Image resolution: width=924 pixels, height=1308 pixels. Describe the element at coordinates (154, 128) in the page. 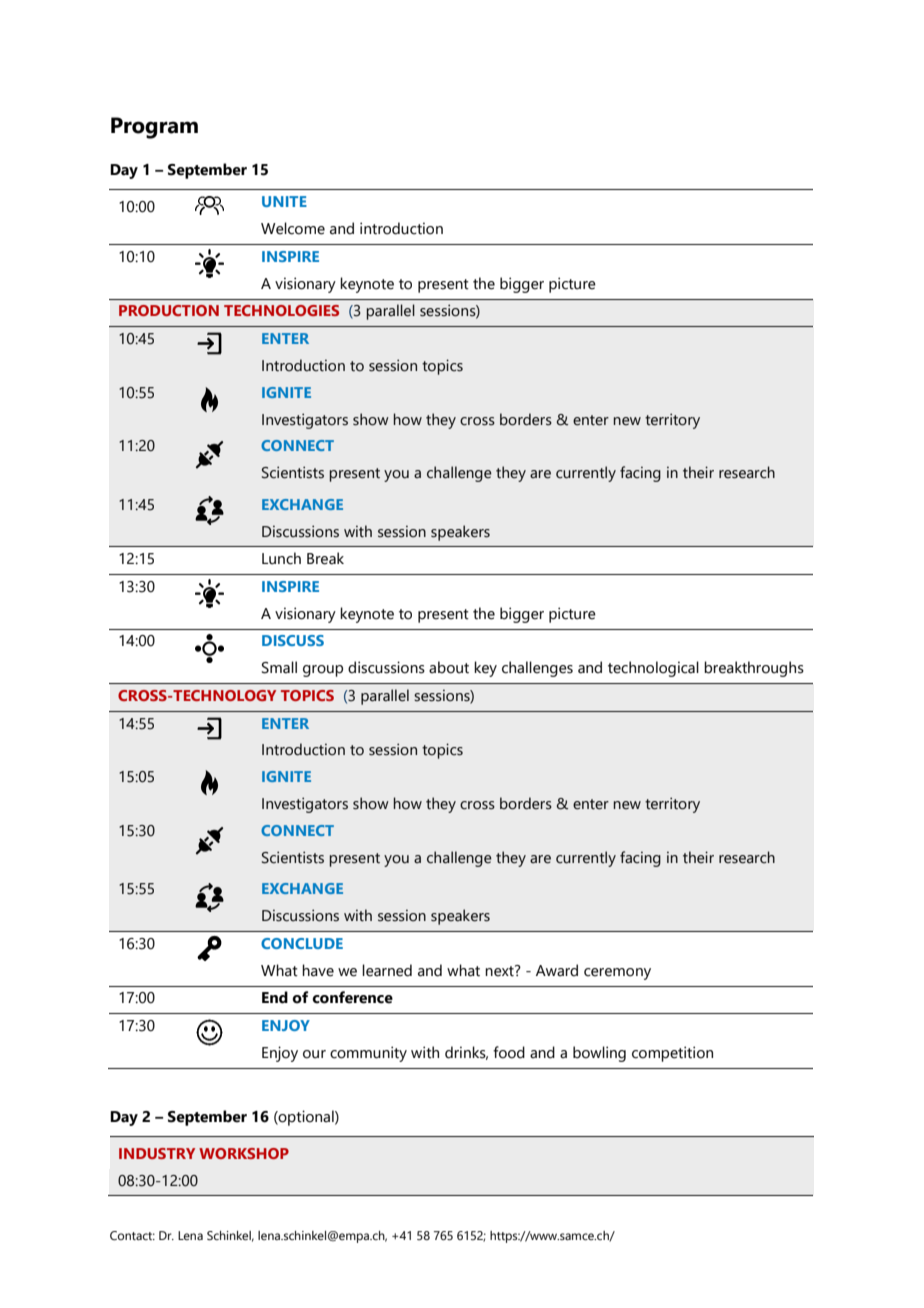

I see `Program` at that location.
